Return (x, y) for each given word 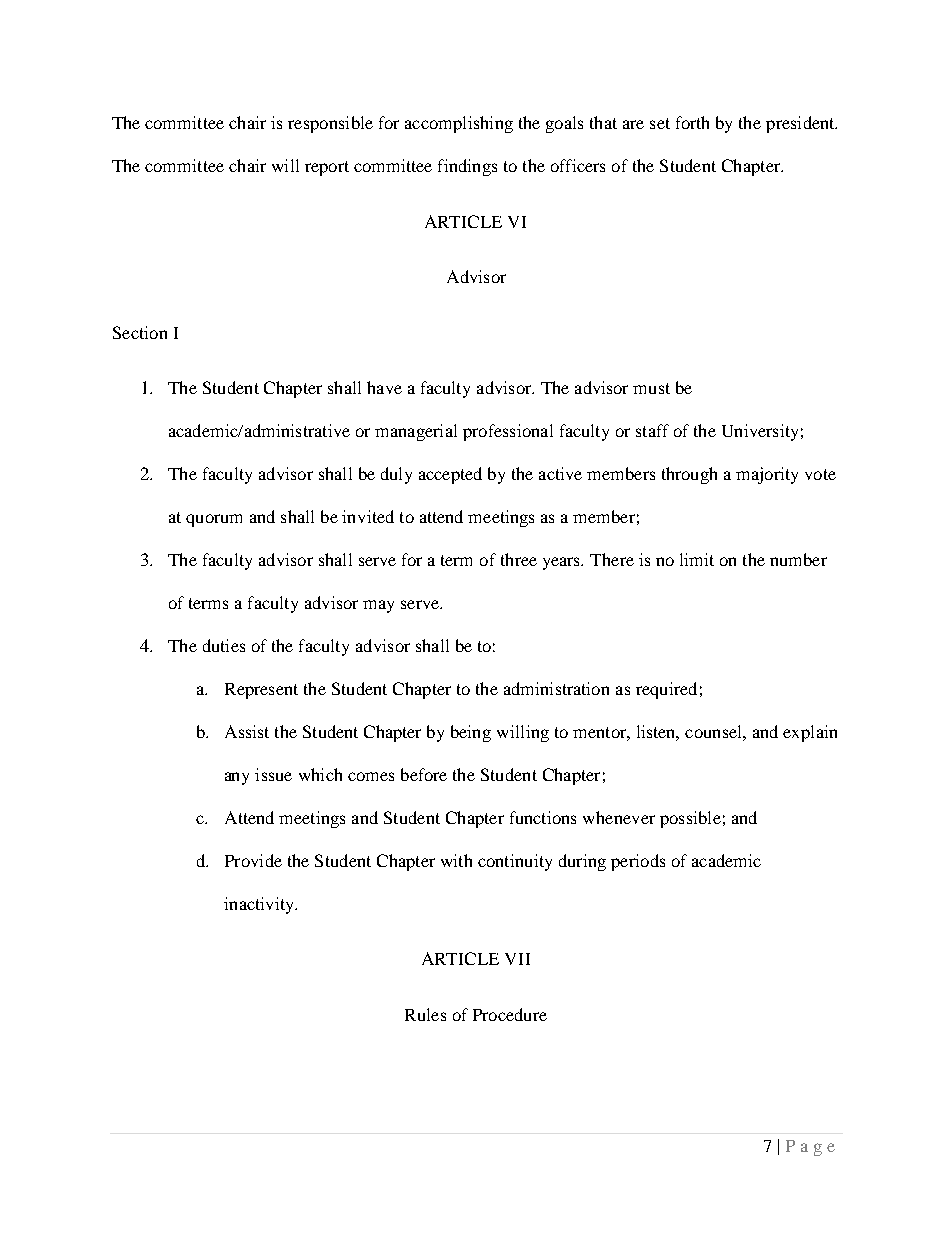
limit (697, 559)
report (327, 168)
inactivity (260, 905)
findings (467, 167)
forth (692, 122)
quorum (214, 520)
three (519, 559)
